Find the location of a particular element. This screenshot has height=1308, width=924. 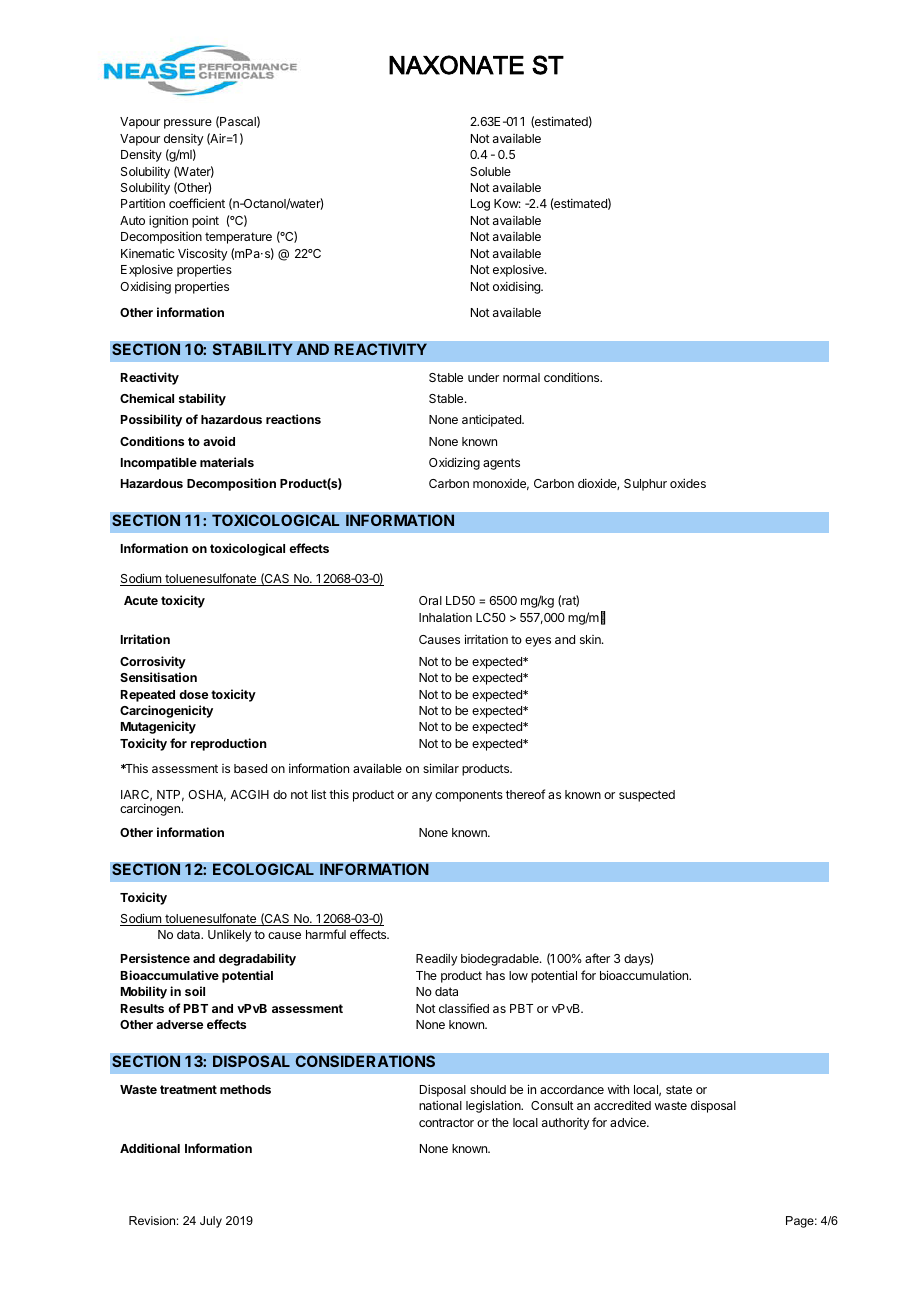

July is located at coordinates (211, 1222).
